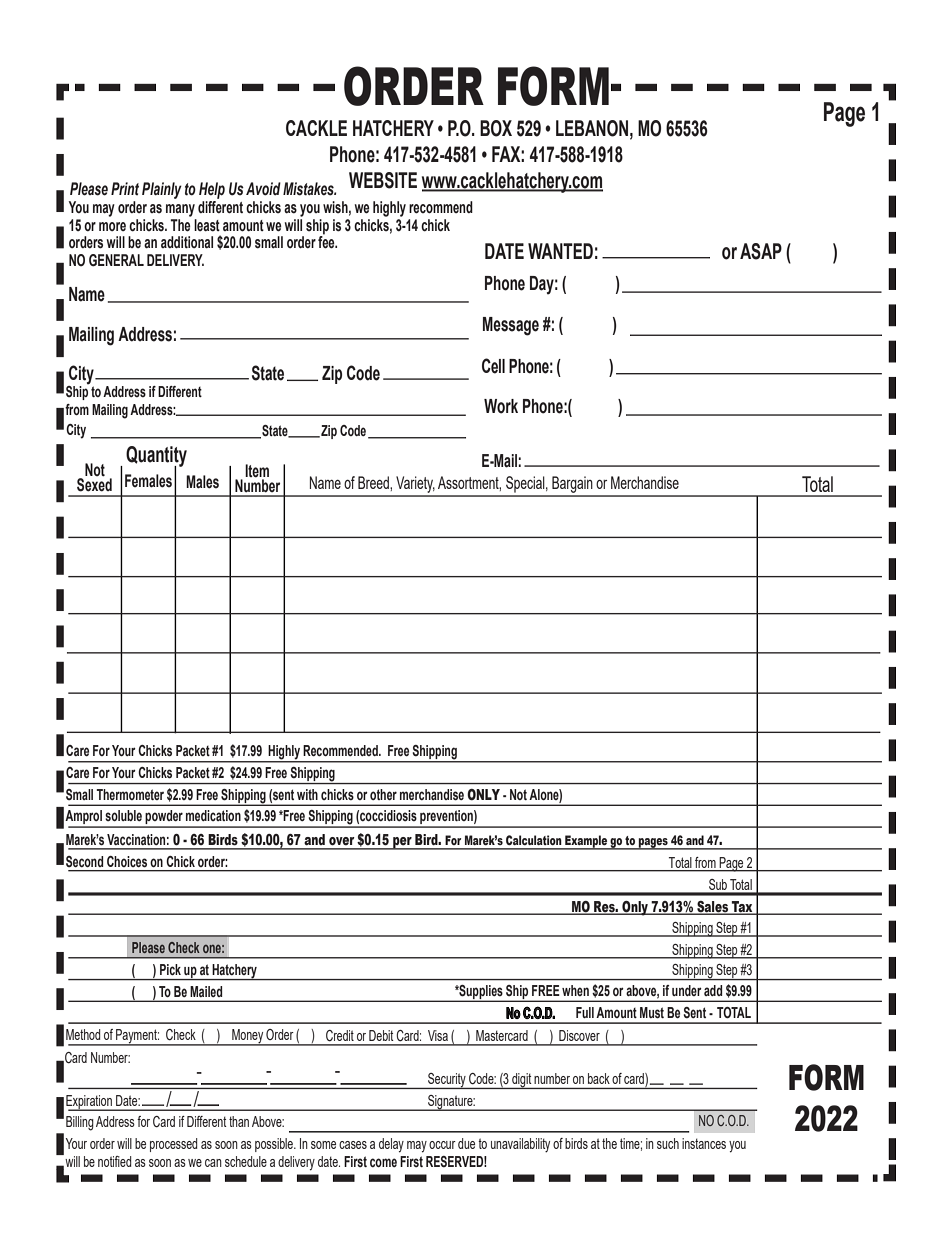 The height and width of the screenshot is (1233, 952). I want to click on WEBSITE, so click(383, 180).
